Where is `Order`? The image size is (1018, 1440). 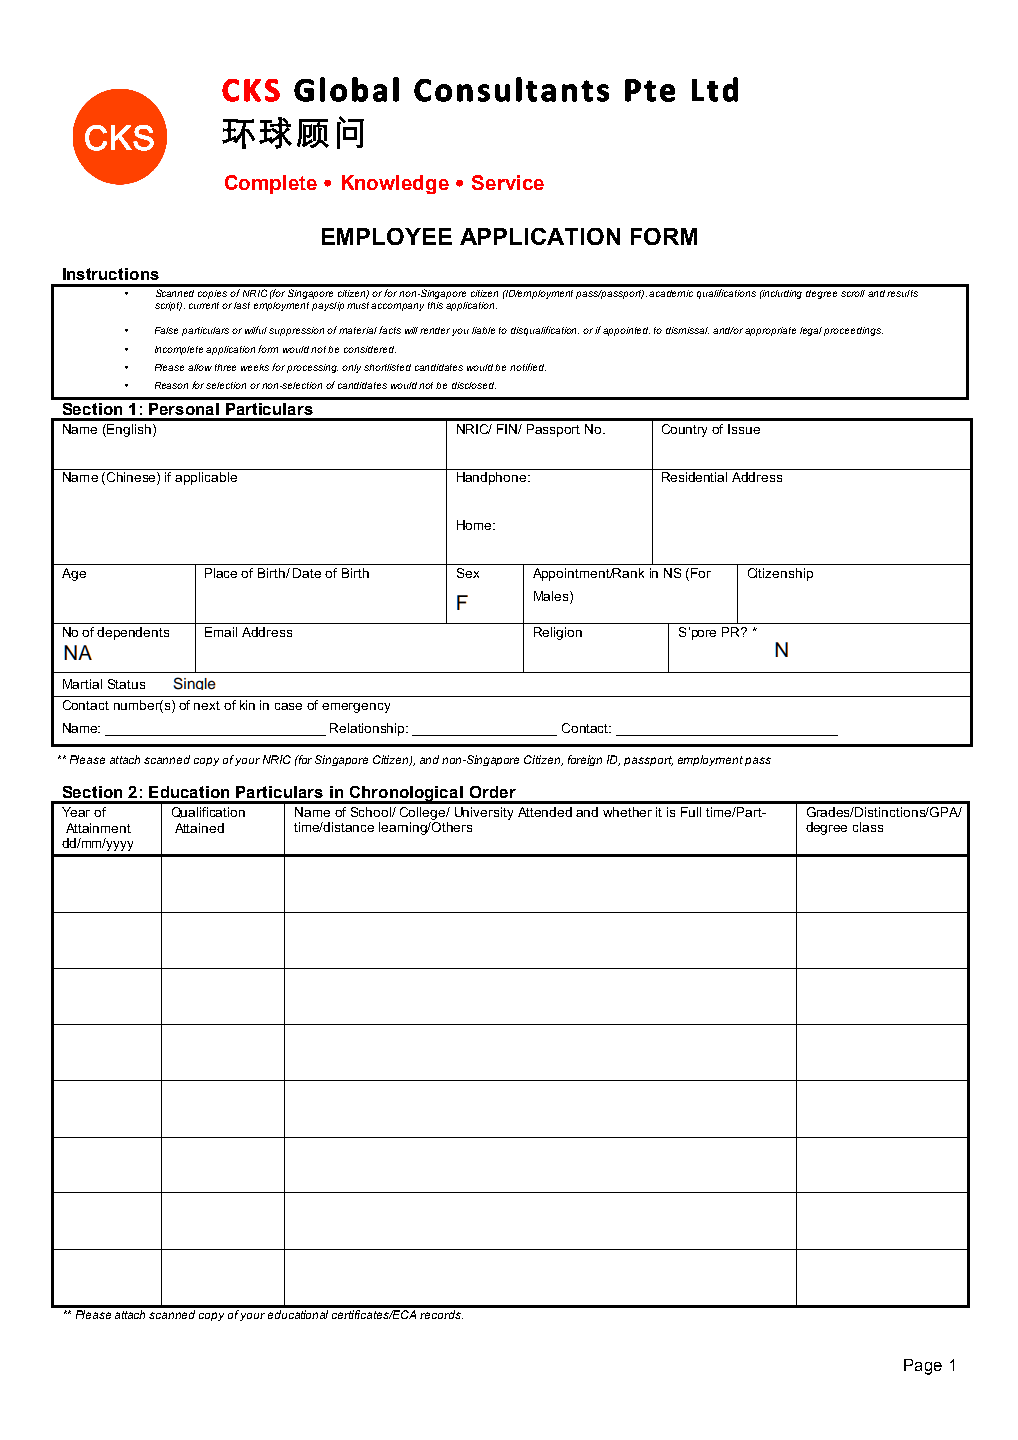
Order is located at coordinates (493, 792).
